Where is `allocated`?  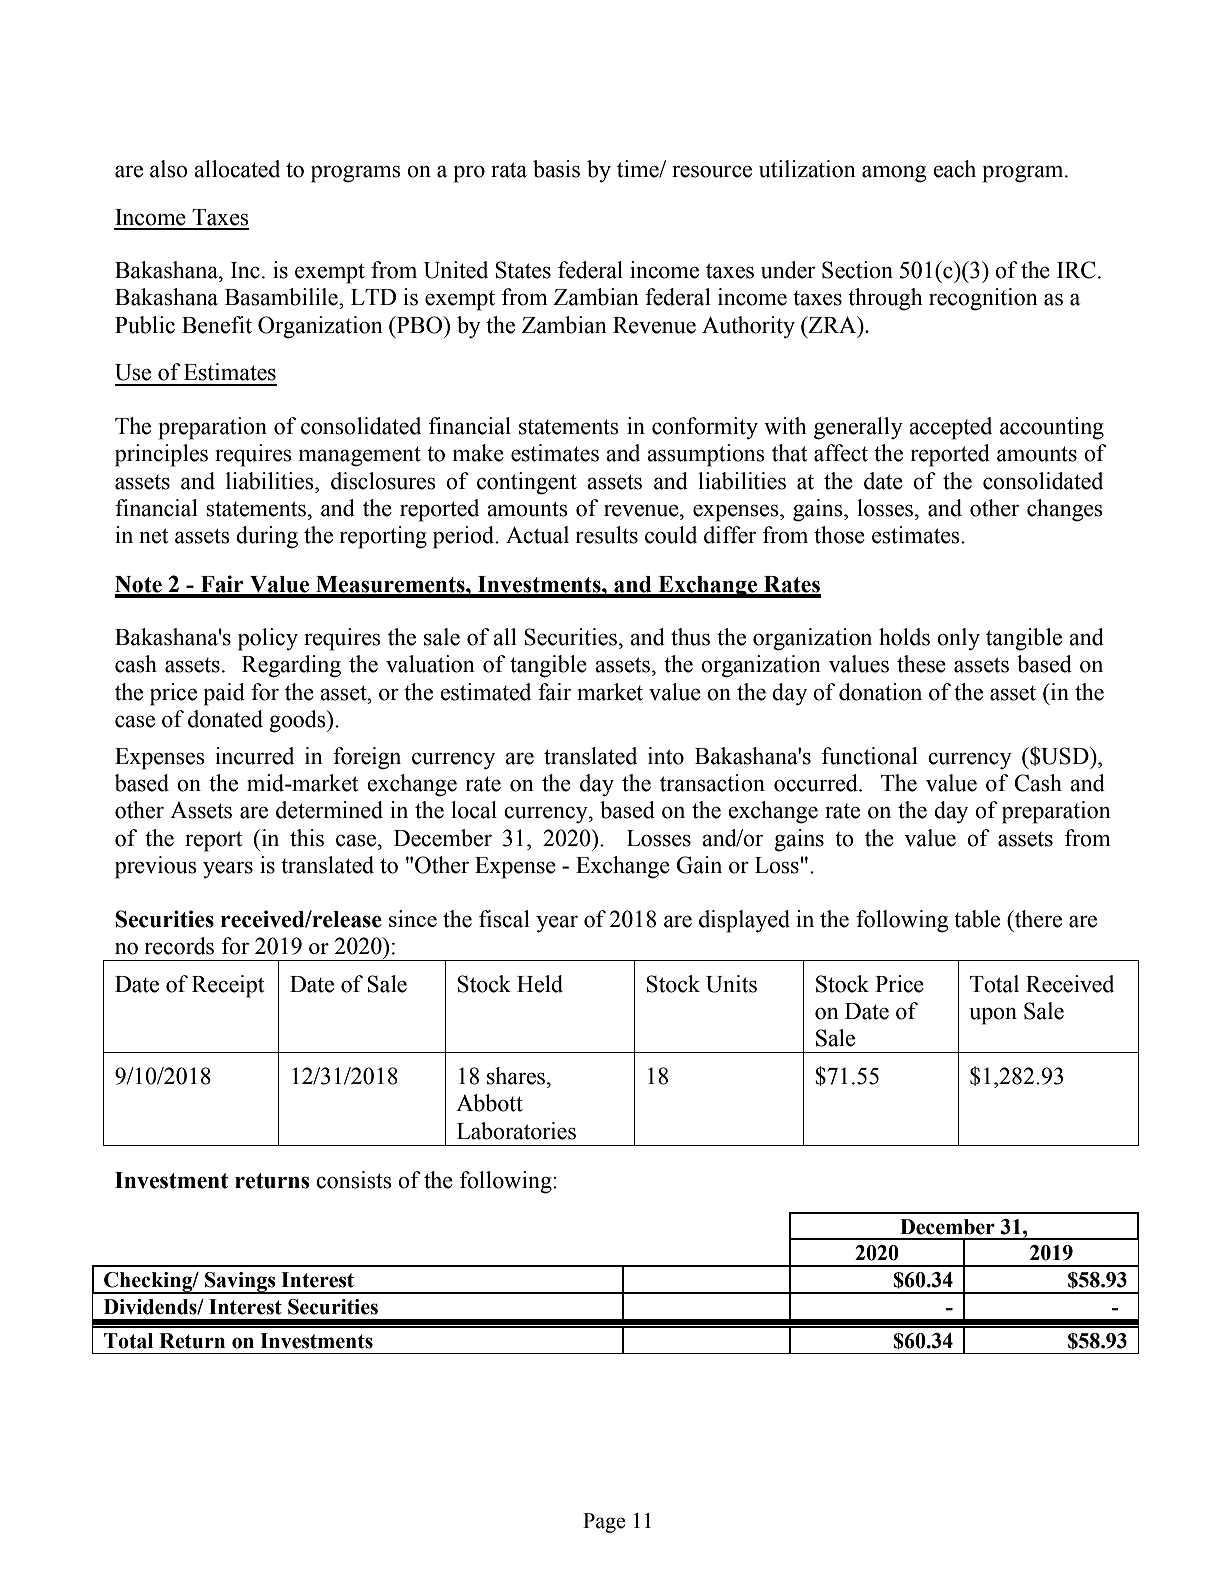
allocated is located at coordinates (237, 169).
